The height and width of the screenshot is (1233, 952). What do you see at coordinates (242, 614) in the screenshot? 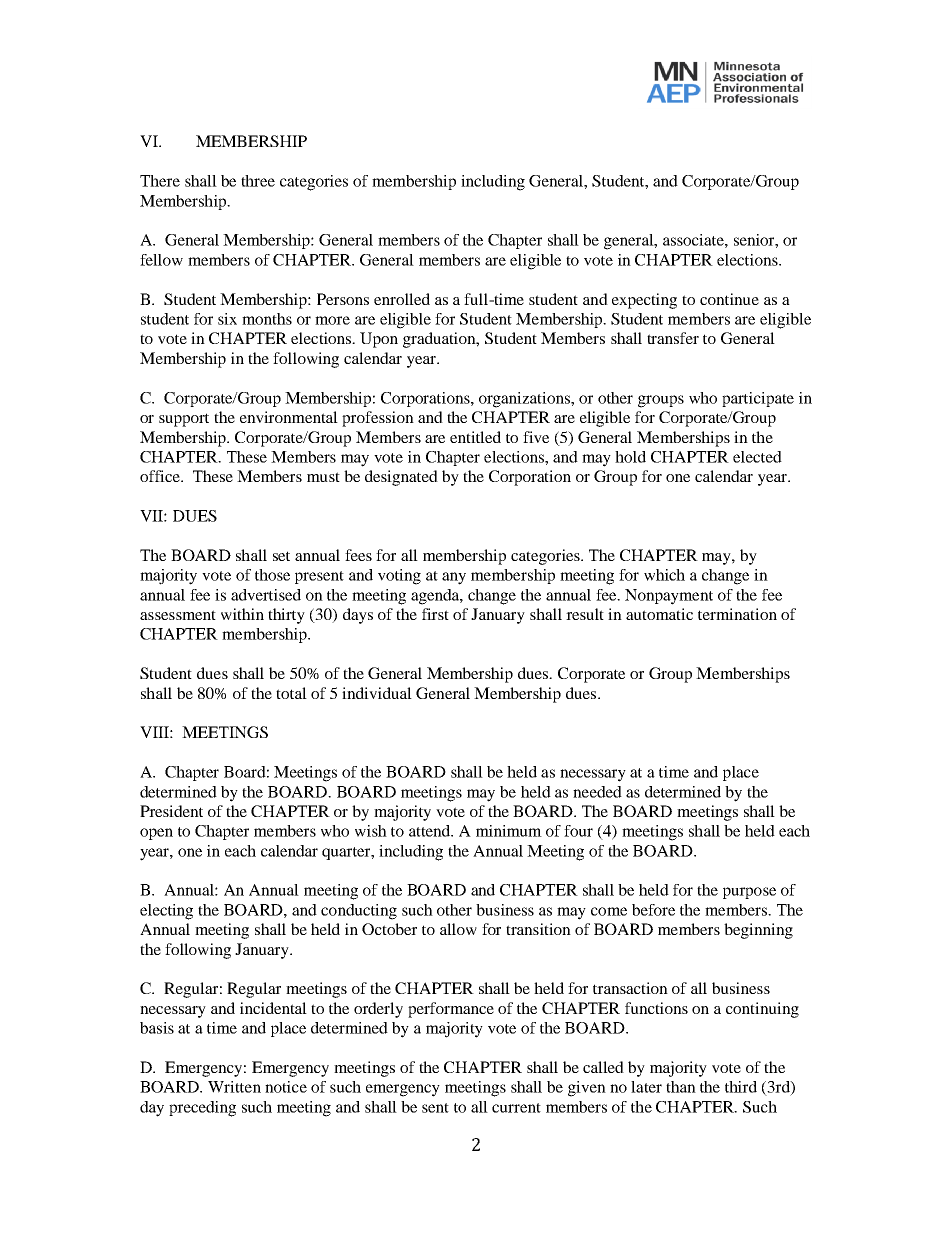
I see `within` at bounding box center [242, 614].
